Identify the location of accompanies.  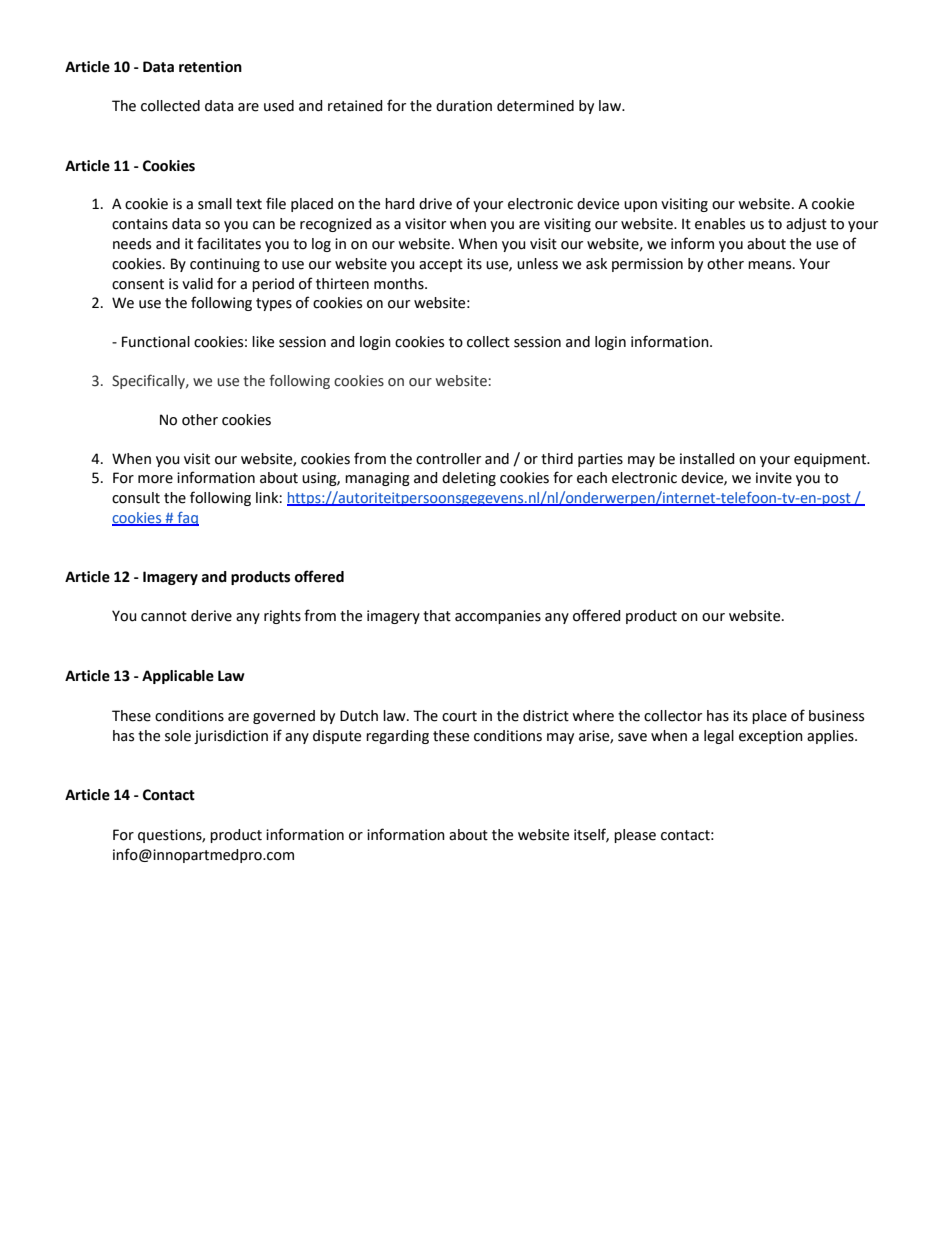
(498, 617).
